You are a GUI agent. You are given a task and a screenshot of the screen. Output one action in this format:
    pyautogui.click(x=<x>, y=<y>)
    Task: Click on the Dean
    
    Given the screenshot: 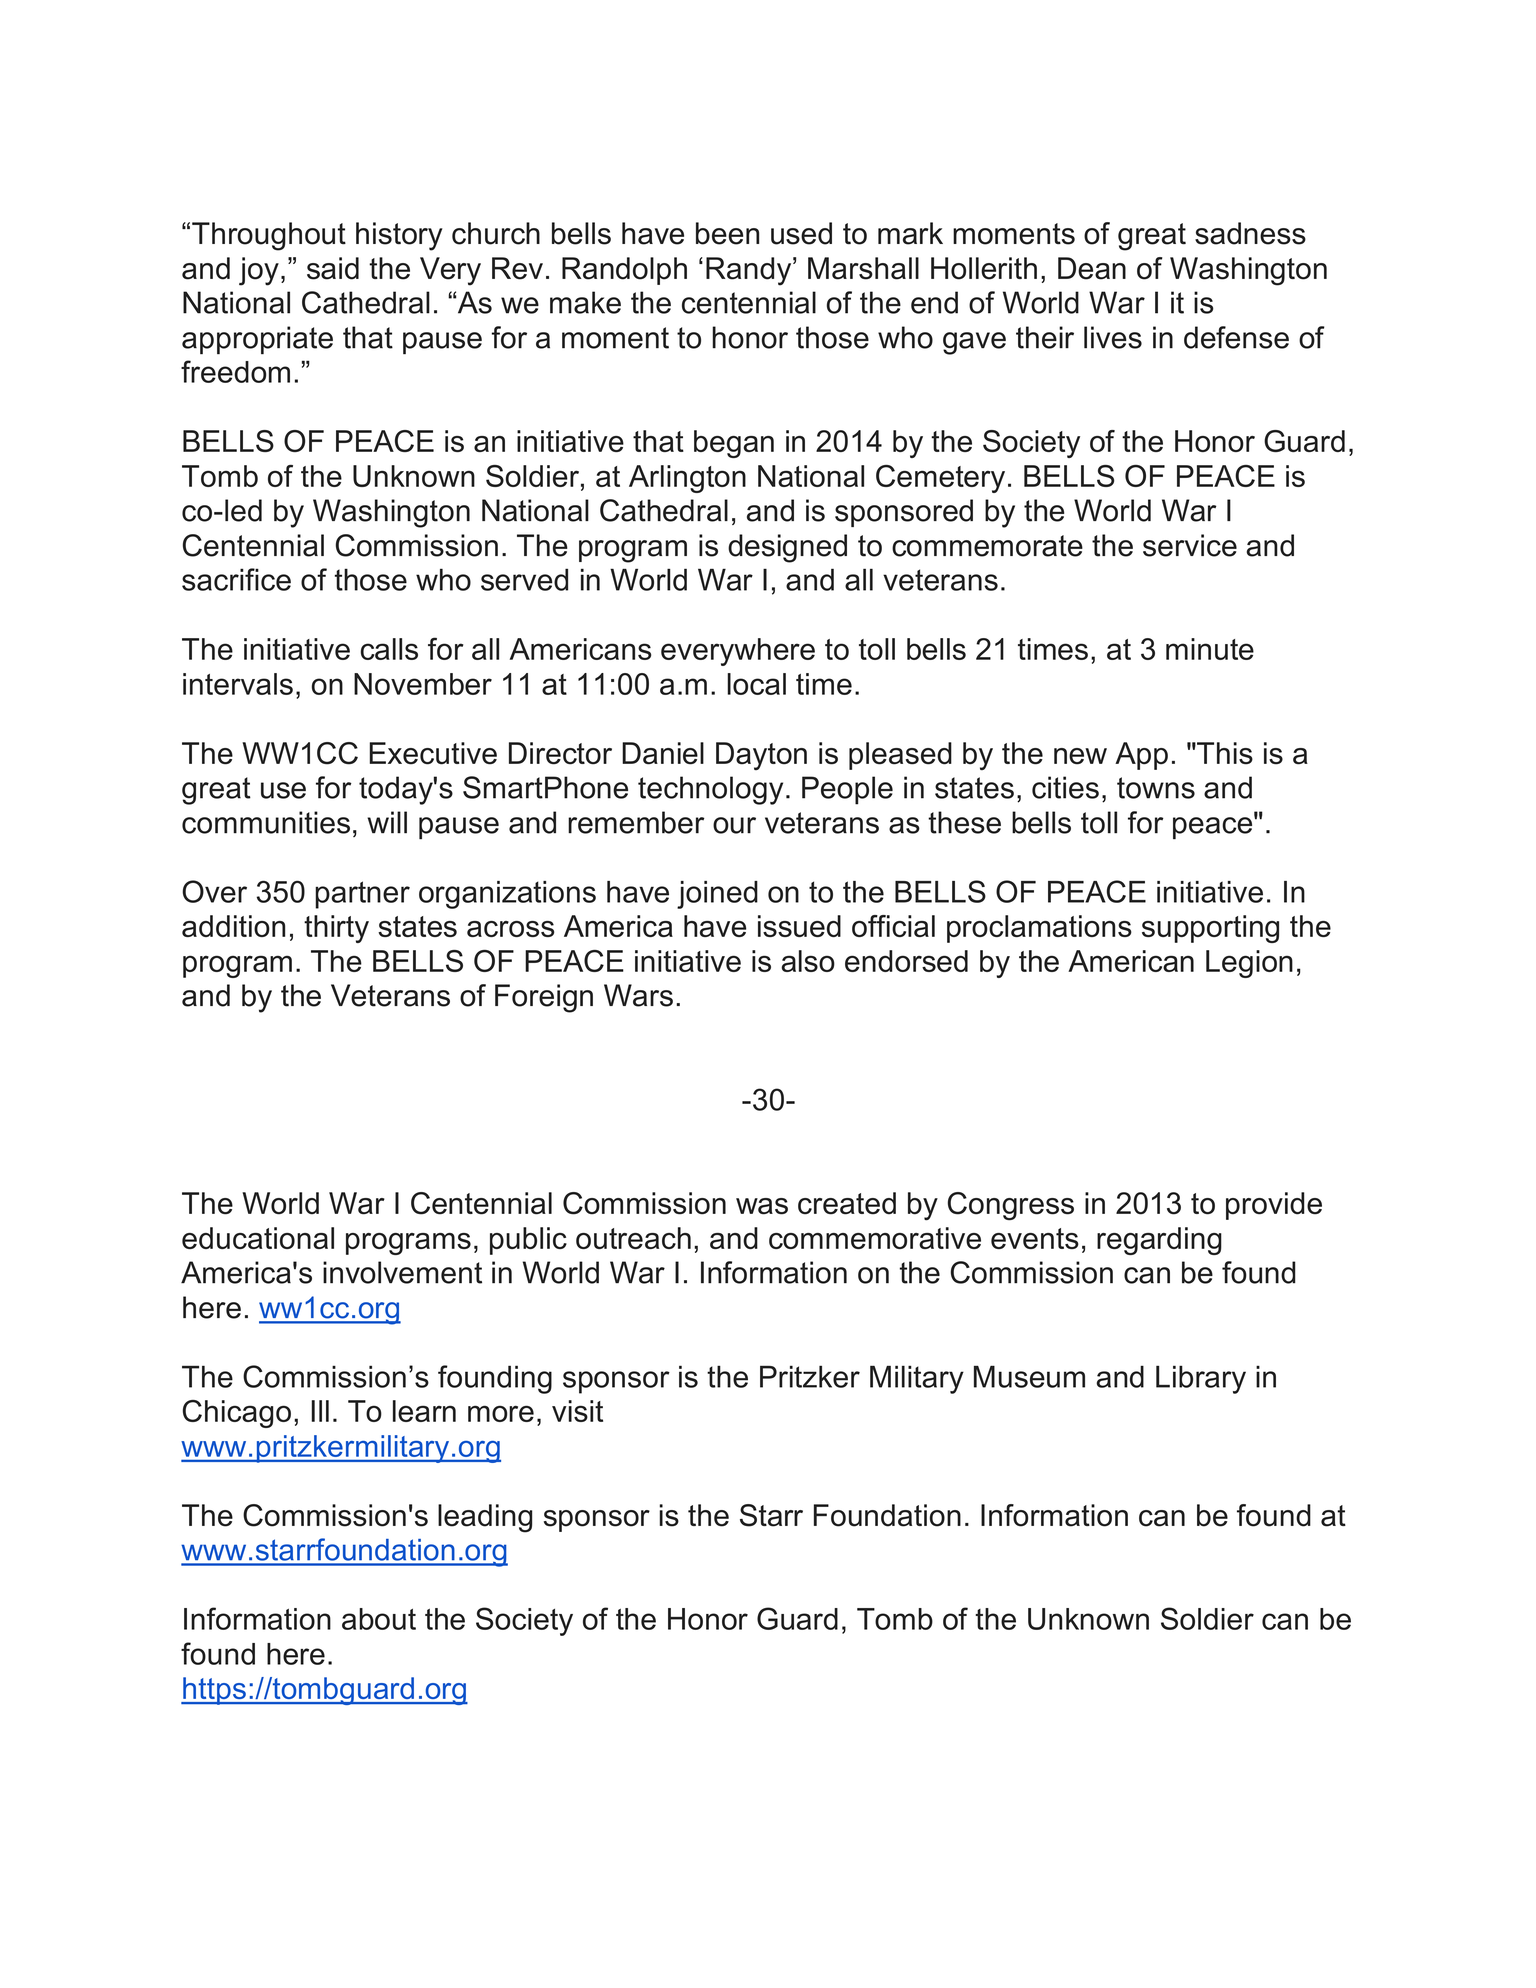 What is the action you would take?
    pyautogui.click(x=1092, y=268)
